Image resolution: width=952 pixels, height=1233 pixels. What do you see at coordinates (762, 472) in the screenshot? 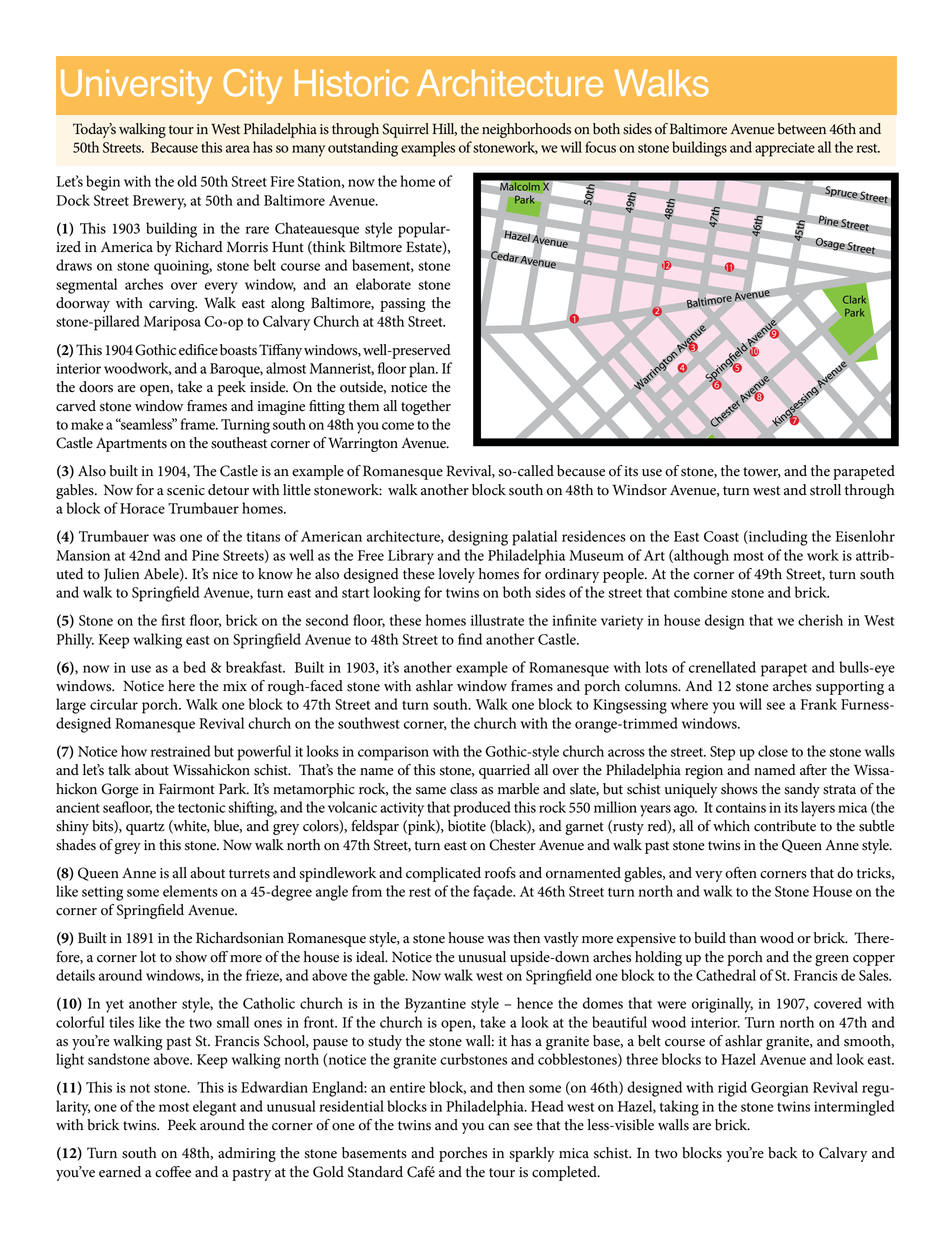
I see `tower` at bounding box center [762, 472].
